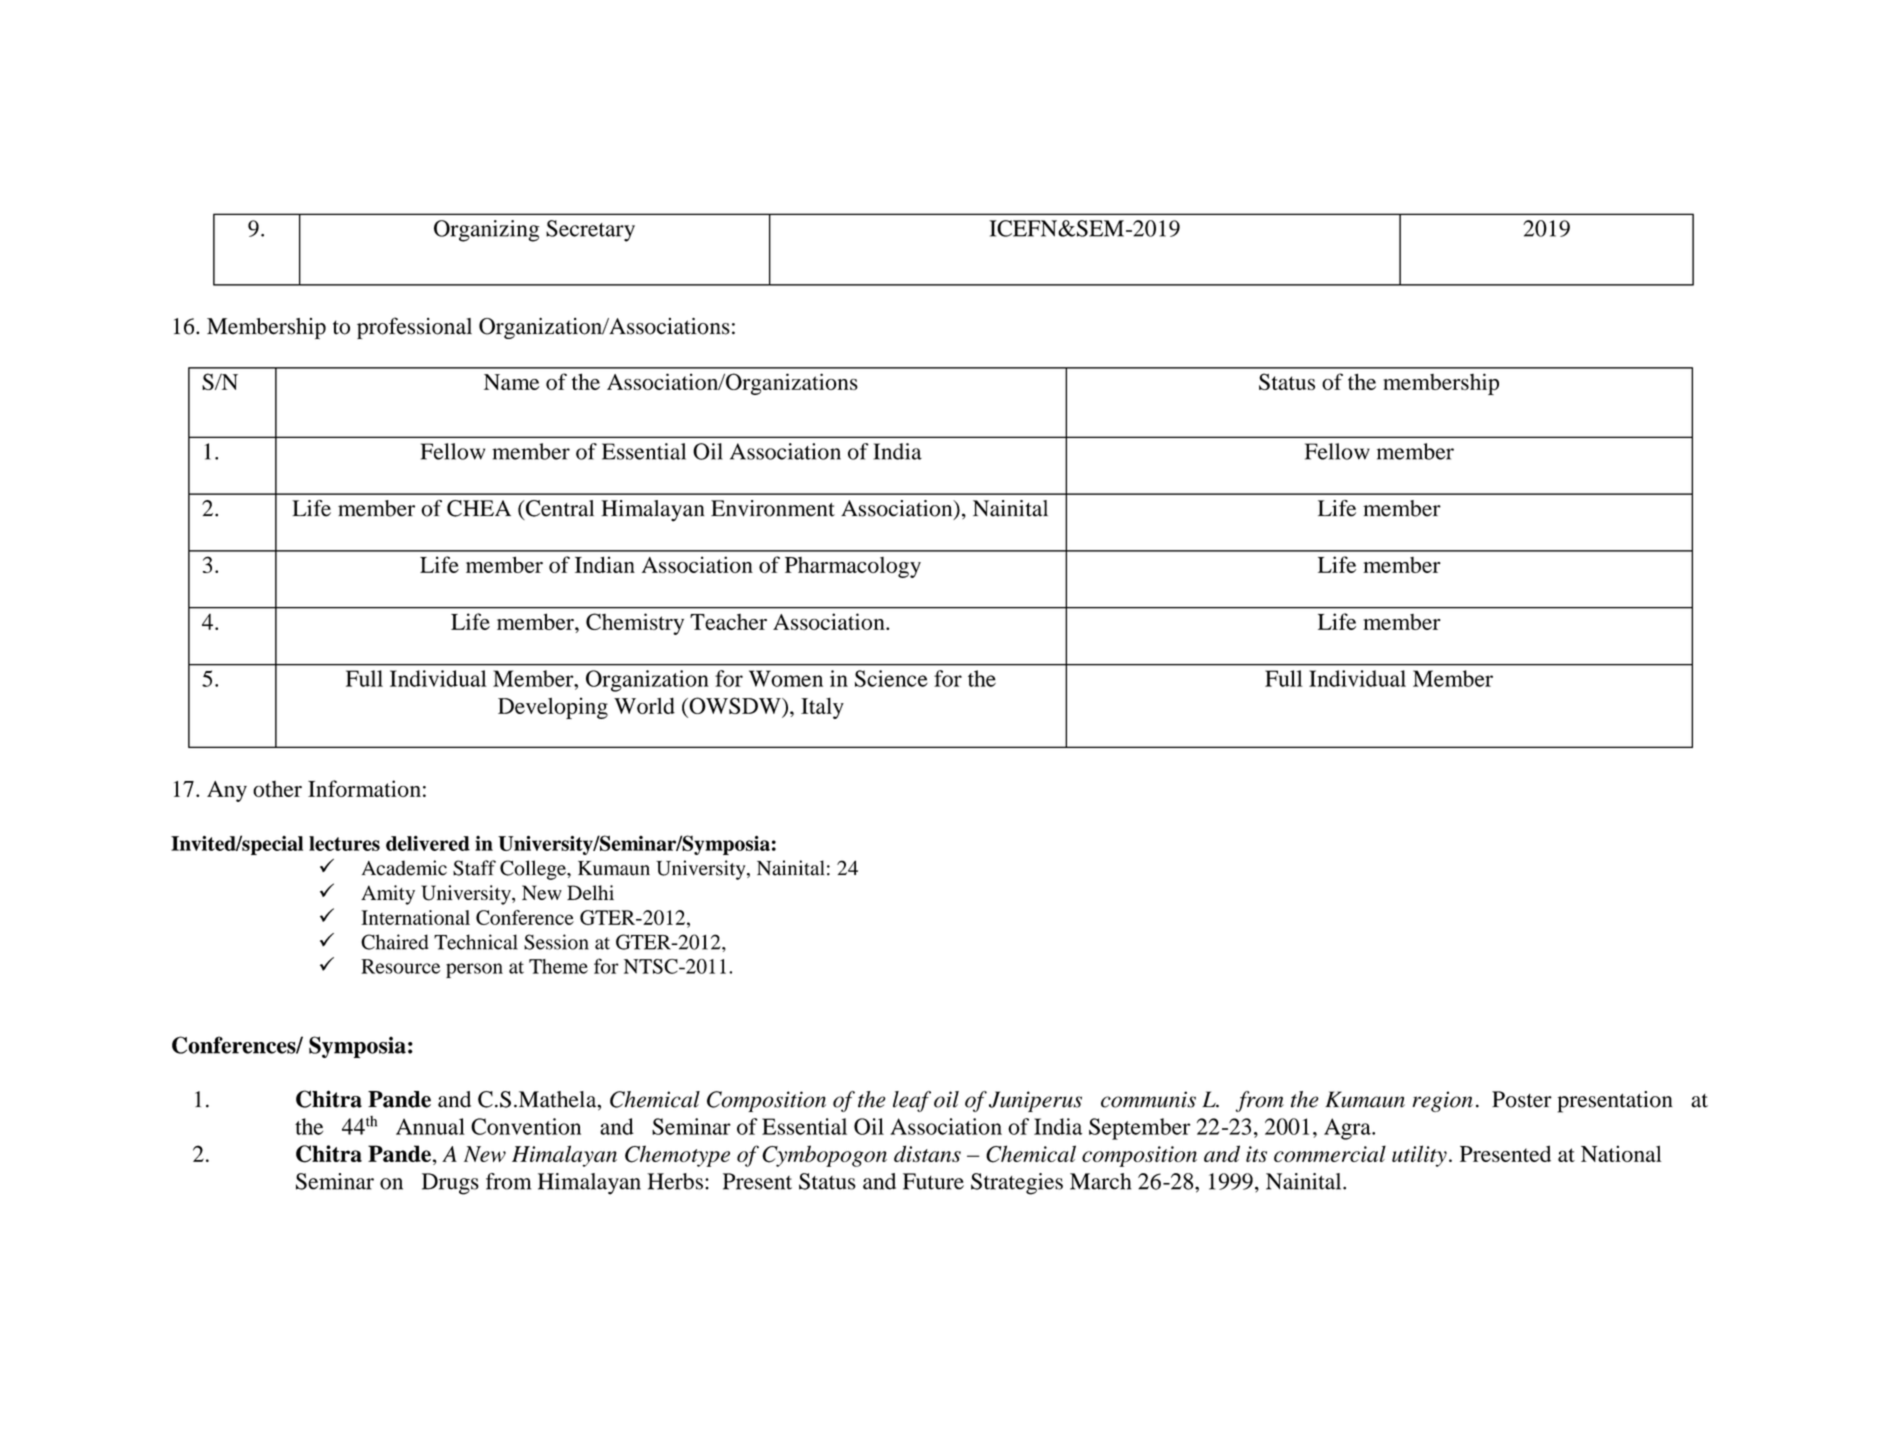  Describe the element at coordinates (773, 508) in the screenshot. I see `Environment` at that location.
